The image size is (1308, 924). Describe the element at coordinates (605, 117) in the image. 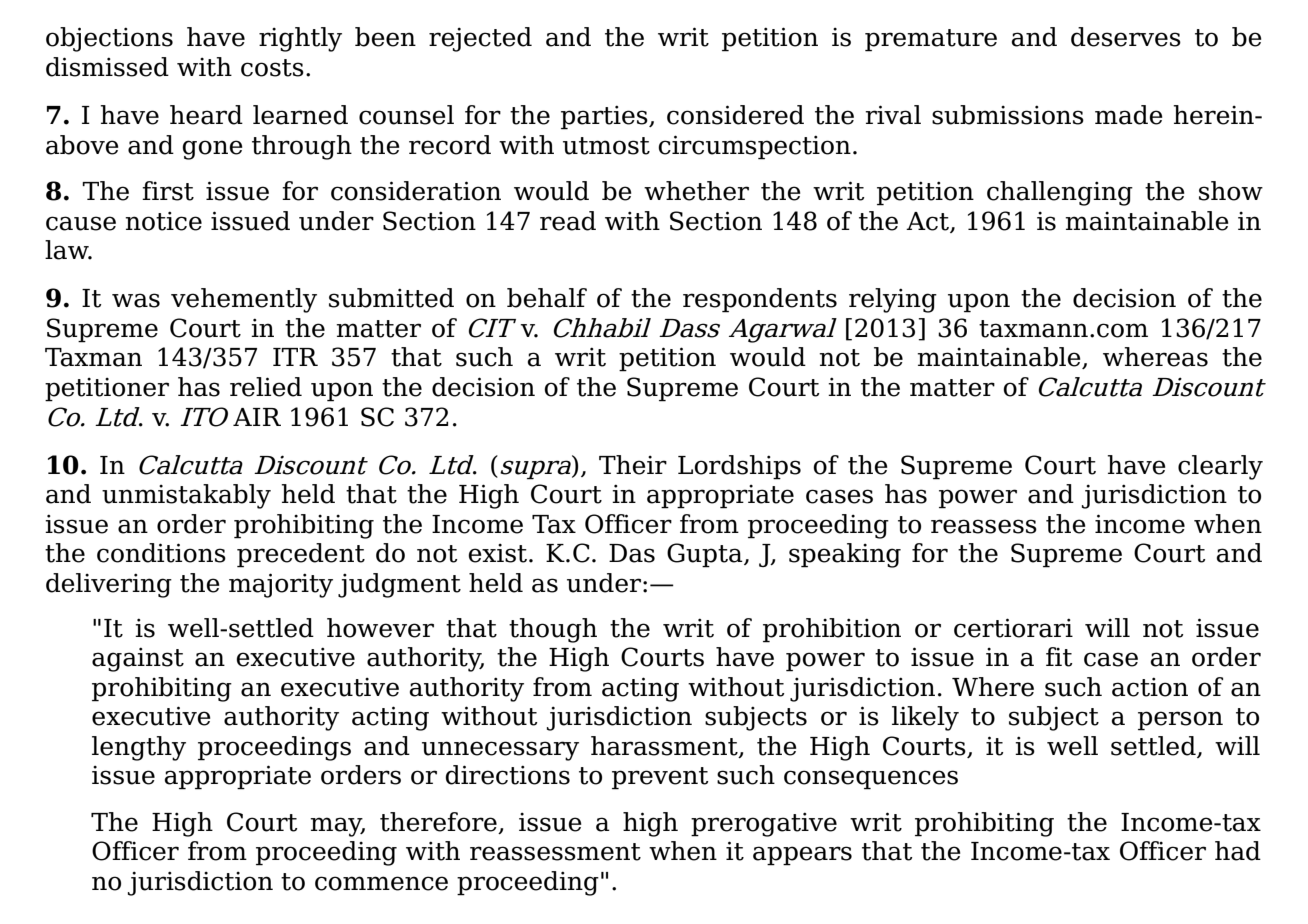

I see `parties` at that location.
